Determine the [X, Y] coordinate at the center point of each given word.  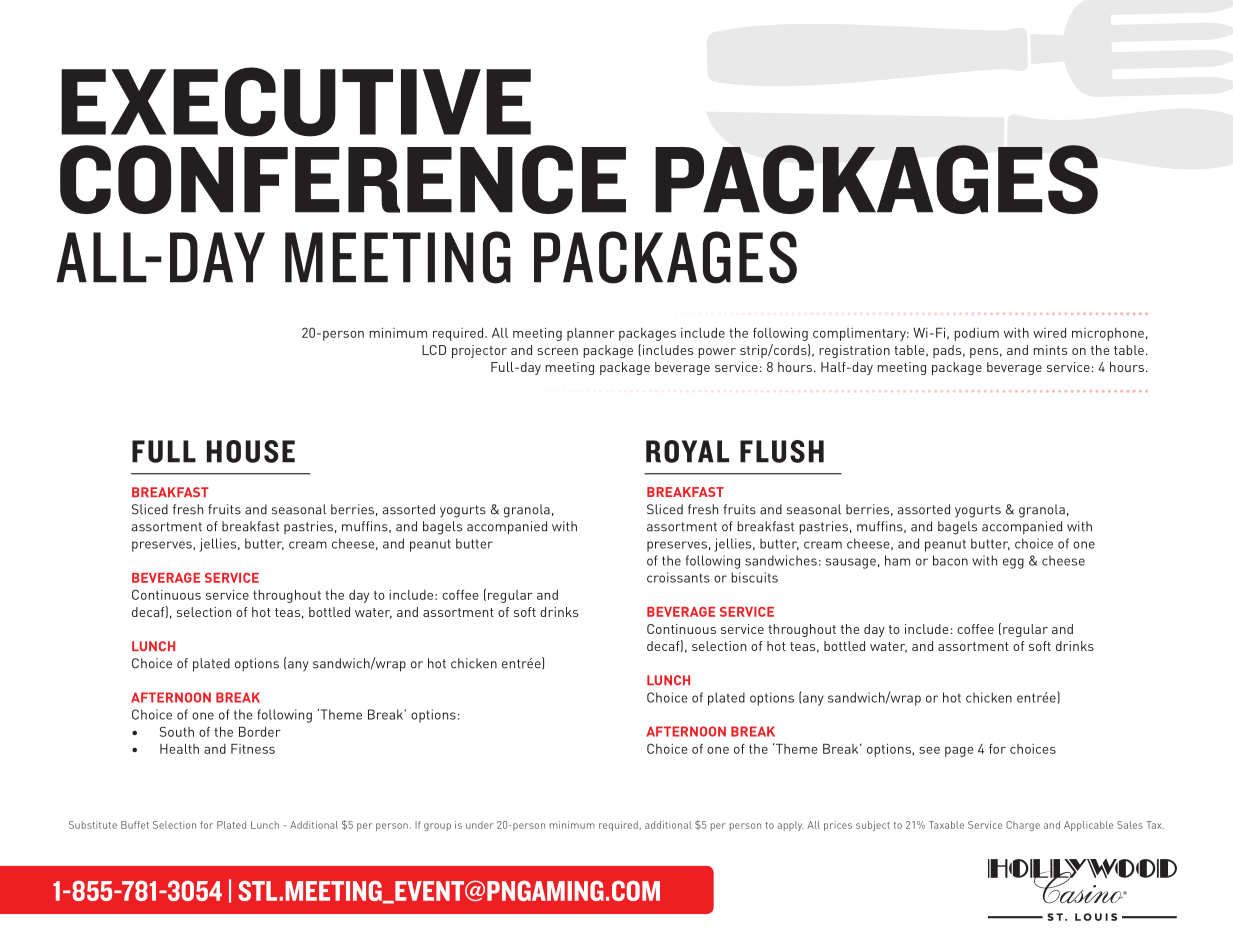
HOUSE [251, 451]
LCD [434, 350]
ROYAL [687, 451]
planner [591, 334]
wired [1049, 333]
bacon [950, 560]
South [177, 731]
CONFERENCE [343, 179]
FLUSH [782, 451]
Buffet [135, 825]
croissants [678, 577]
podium [976, 334]
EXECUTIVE [296, 102]
